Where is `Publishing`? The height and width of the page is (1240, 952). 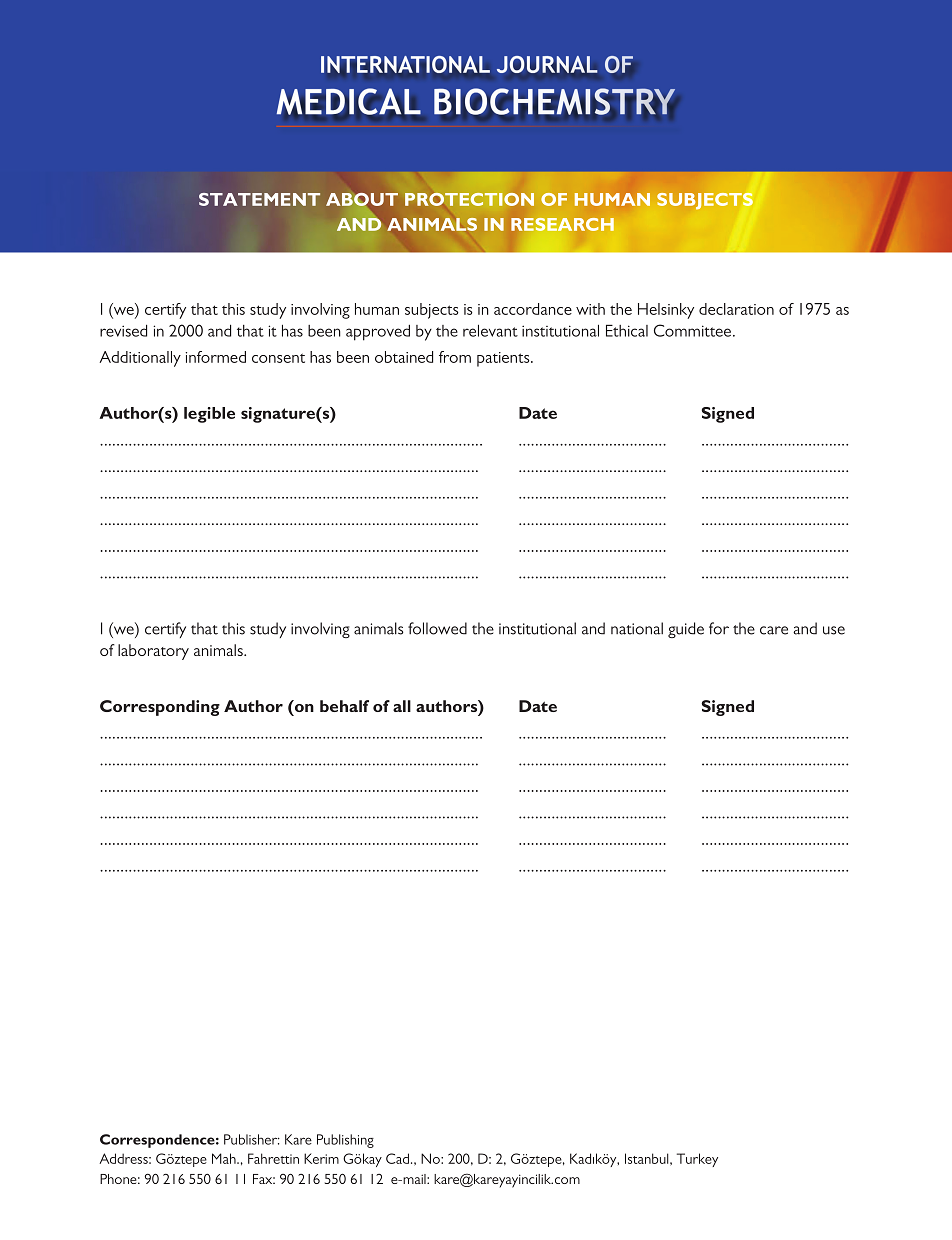 Publishing is located at coordinates (345, 1141).
